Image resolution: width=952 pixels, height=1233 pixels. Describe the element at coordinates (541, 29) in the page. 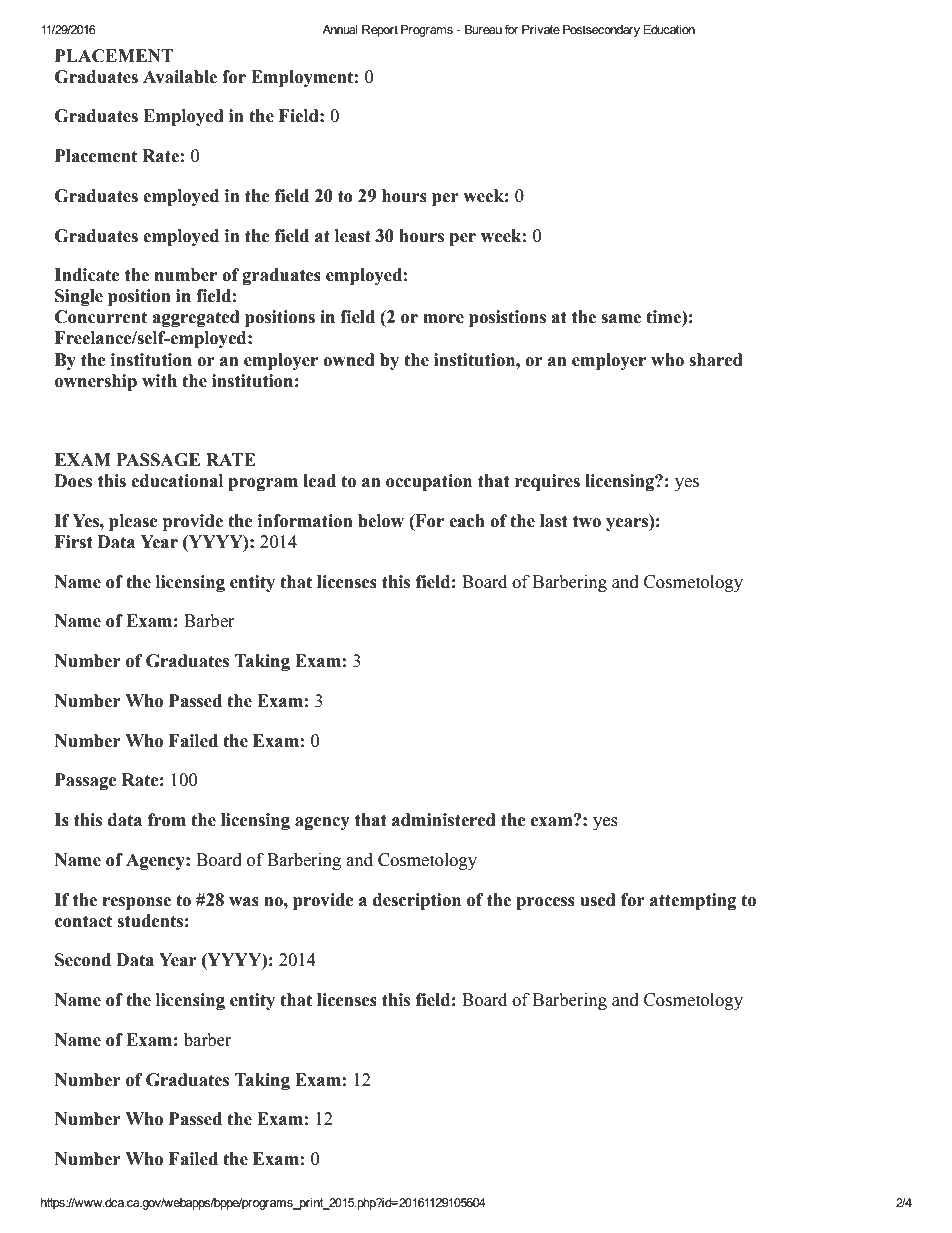

I see `Private` at that location.
